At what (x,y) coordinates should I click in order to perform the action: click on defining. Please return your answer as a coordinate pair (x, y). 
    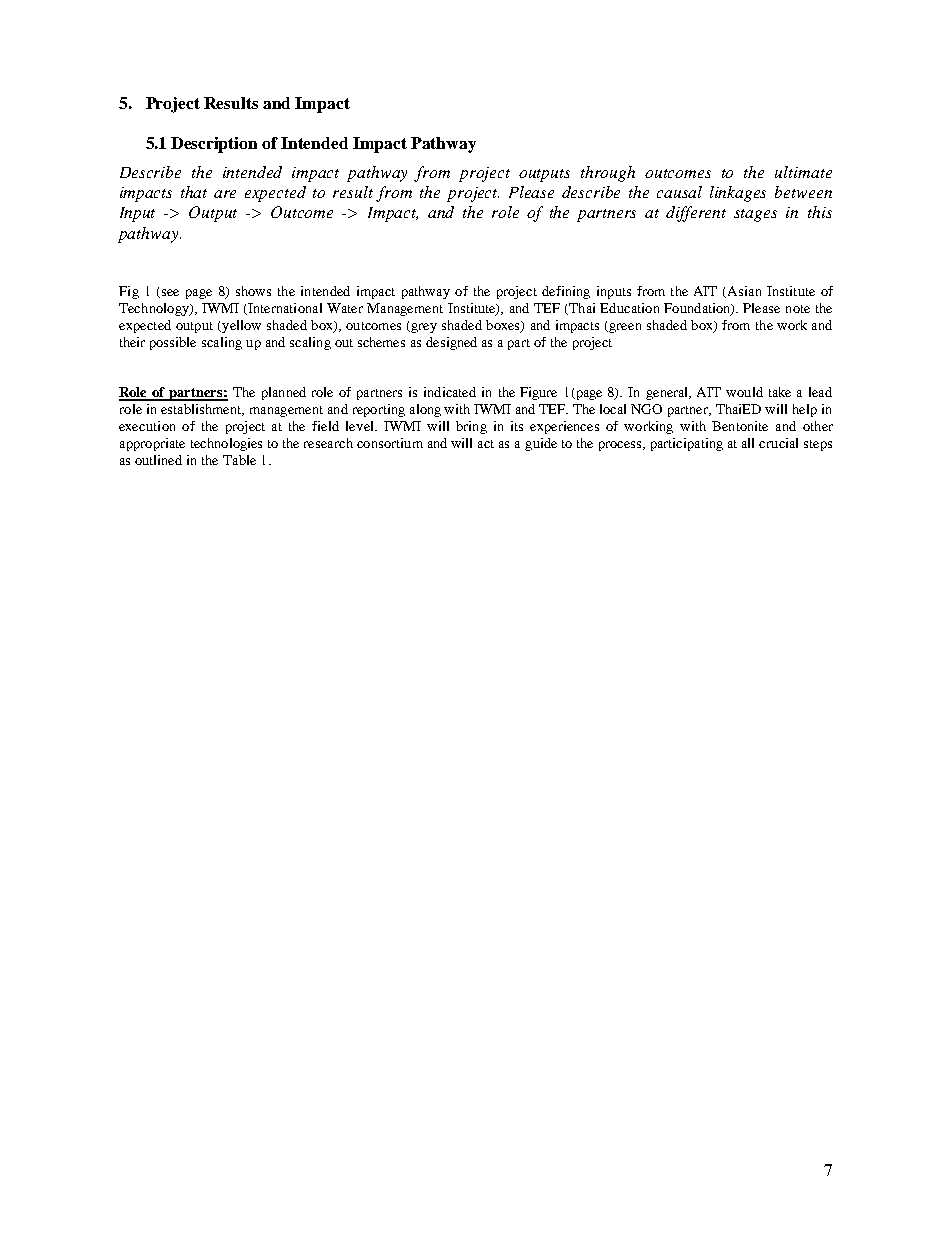
    Looking at the image, I should click on (566, 292).
